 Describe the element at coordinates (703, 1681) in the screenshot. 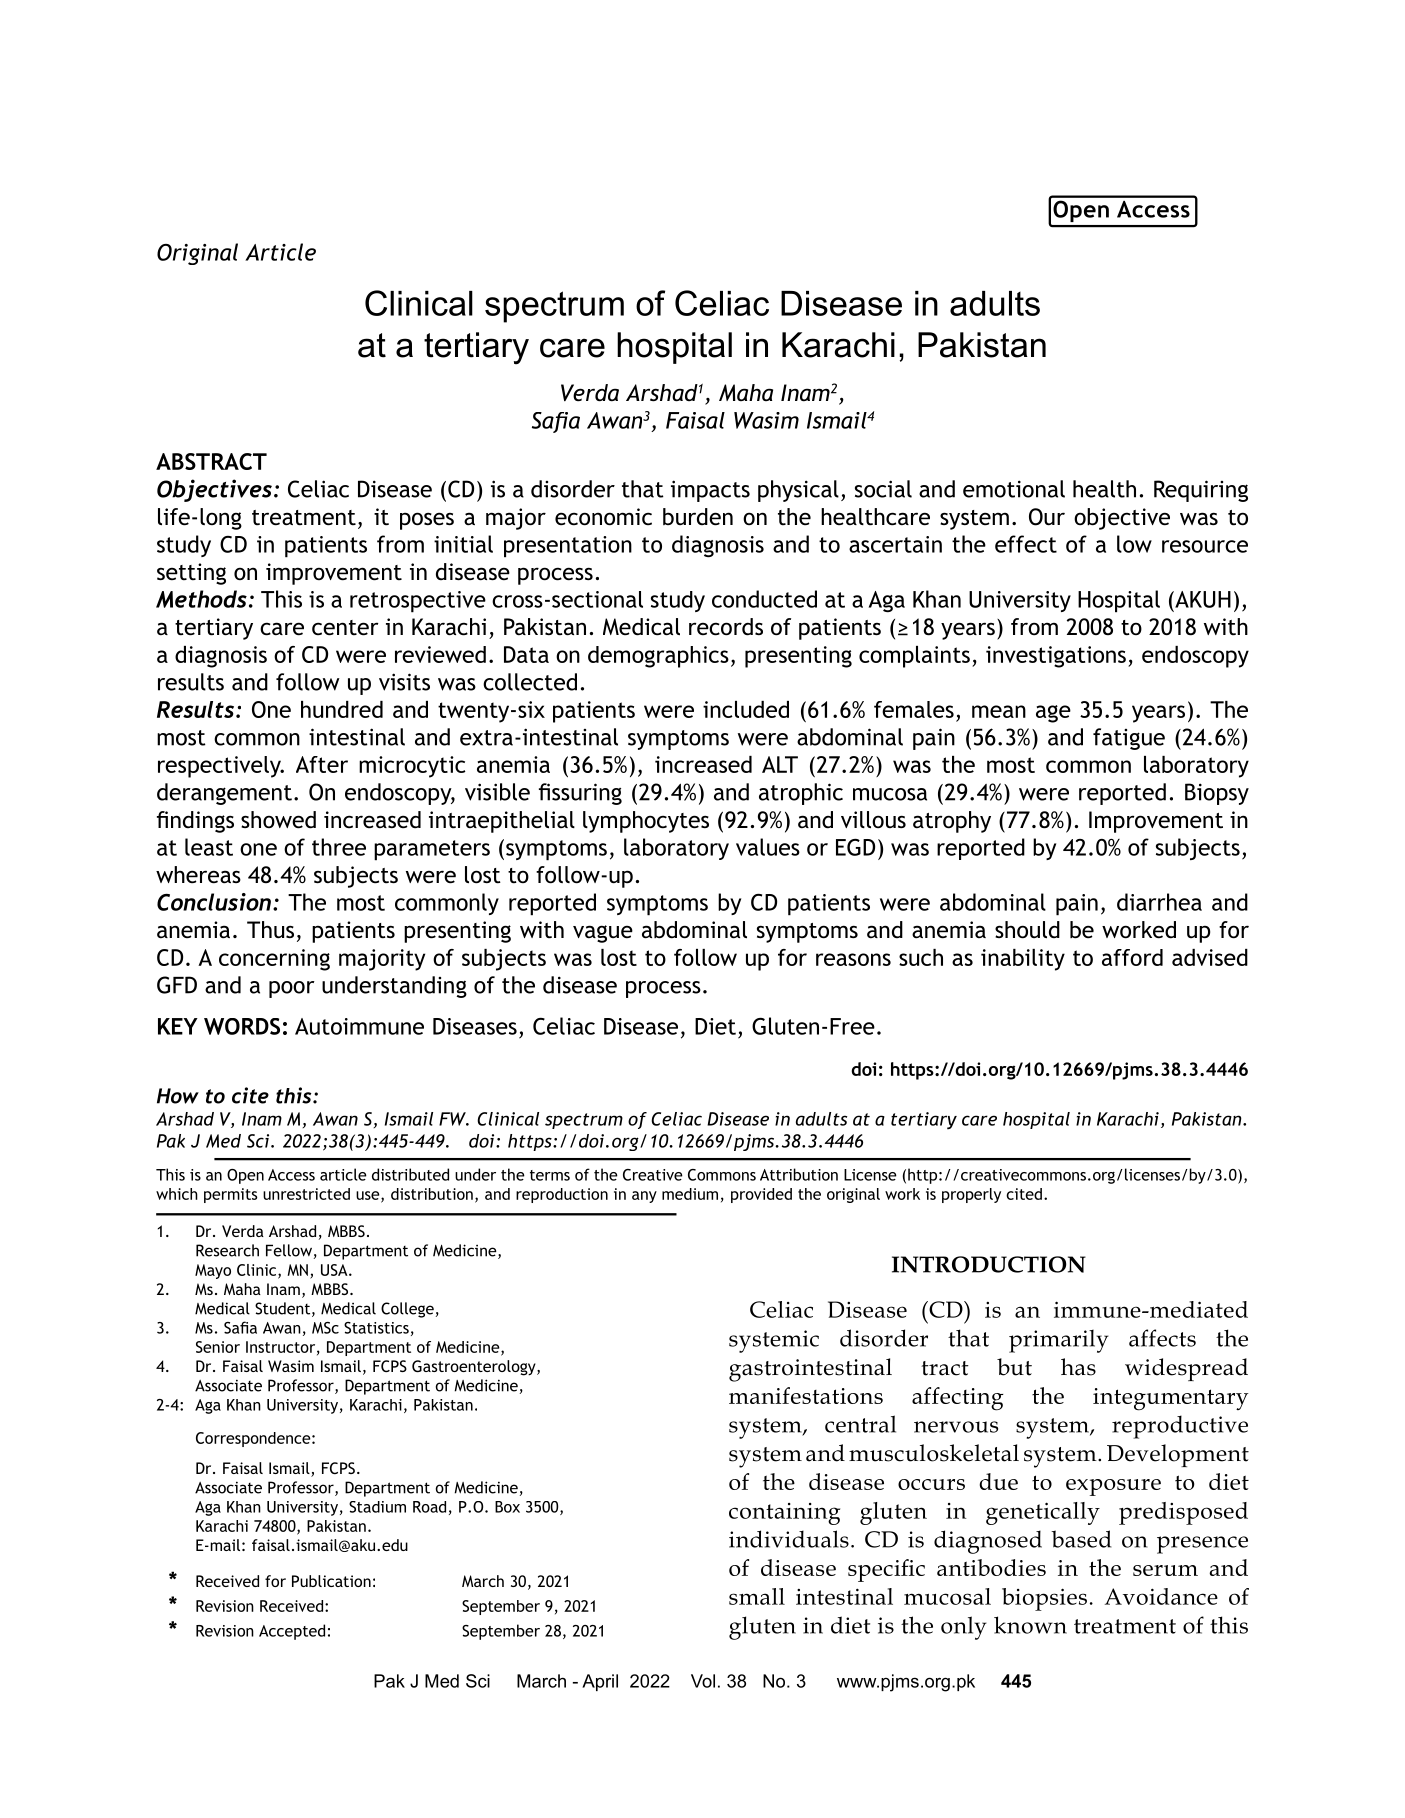

I see `Vol` at that location.
